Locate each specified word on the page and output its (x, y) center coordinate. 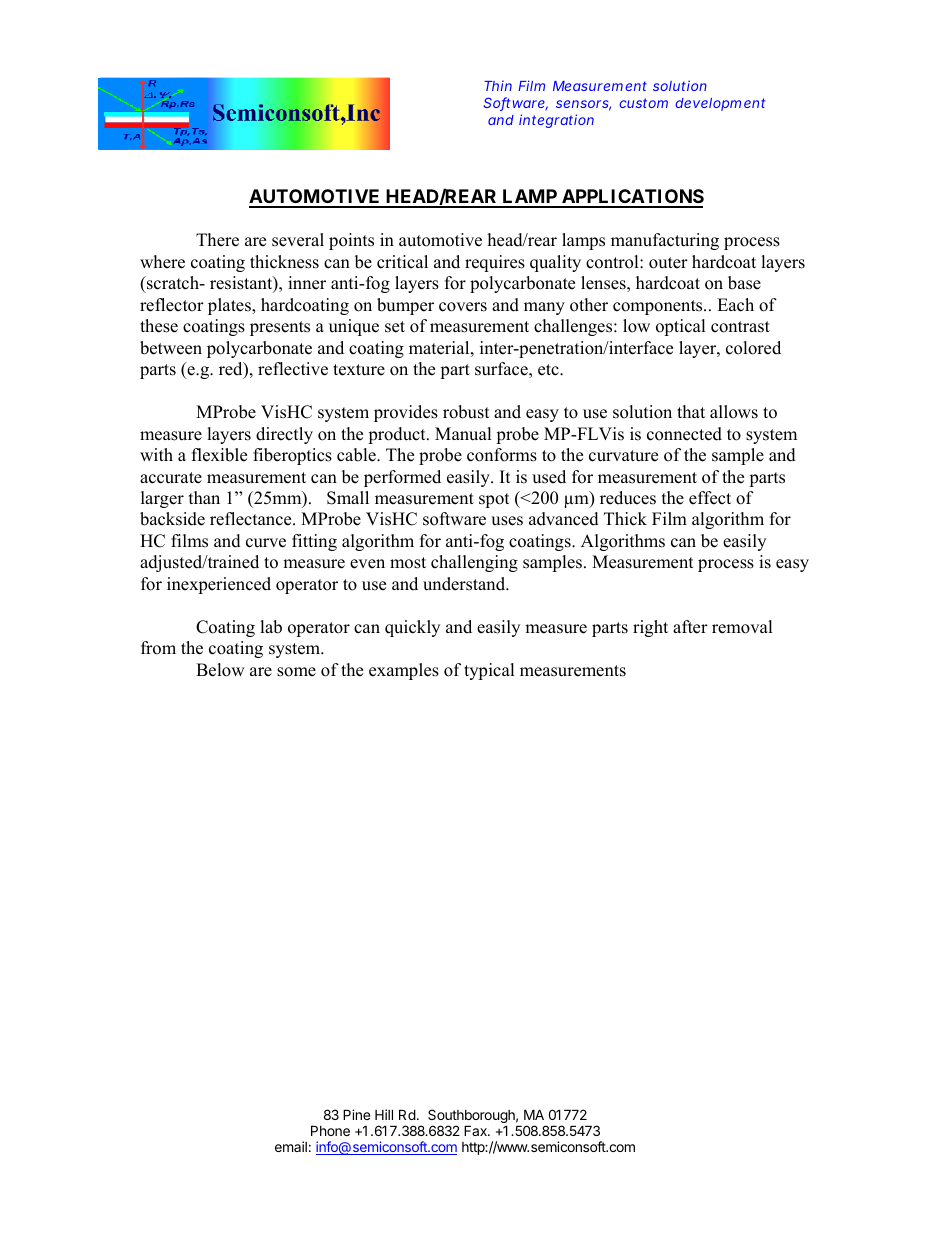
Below (220, 670)
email (291, 1146)
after (690, 627)
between (171, 348)
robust (466, 412)
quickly (412, 628)
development (720, 104)
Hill (384, 1114)
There (217, 240)
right (650, 628)
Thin (498, 86)
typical (489, 671)
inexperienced (219, 585)
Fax (476, 1130)
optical (681, 327)
